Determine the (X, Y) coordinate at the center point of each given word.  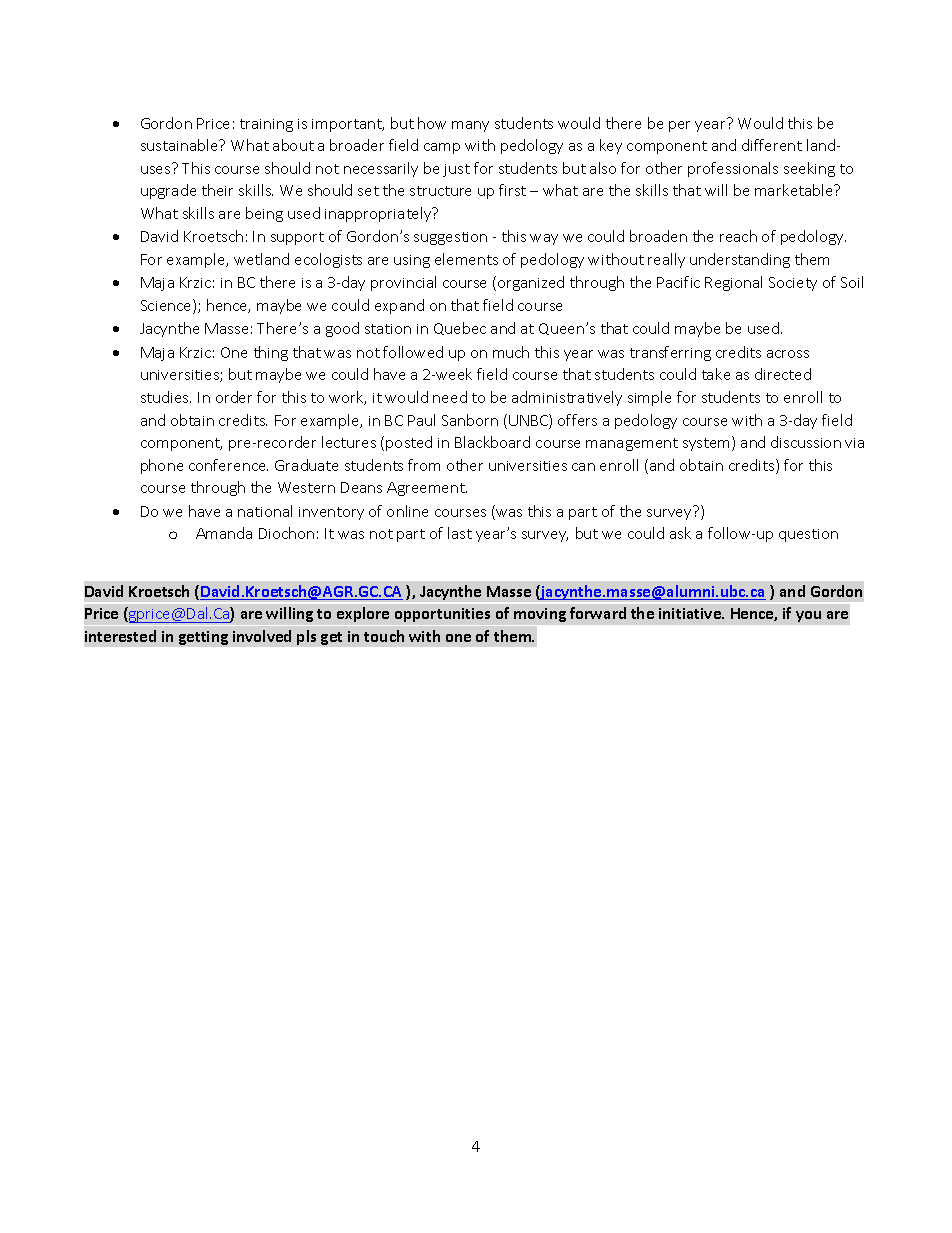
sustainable (181, 145)
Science (167, 306)
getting (203, 638)
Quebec (460, 328)
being (264, 214)
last (460, 533)
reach (738, 236)
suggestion (450, 238)
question (808, 535)
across (788, 354)
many (470, 126)
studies (166, 397)
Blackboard (492, 442)
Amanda (224, 533)
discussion (806, 442)
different (772, 145)
